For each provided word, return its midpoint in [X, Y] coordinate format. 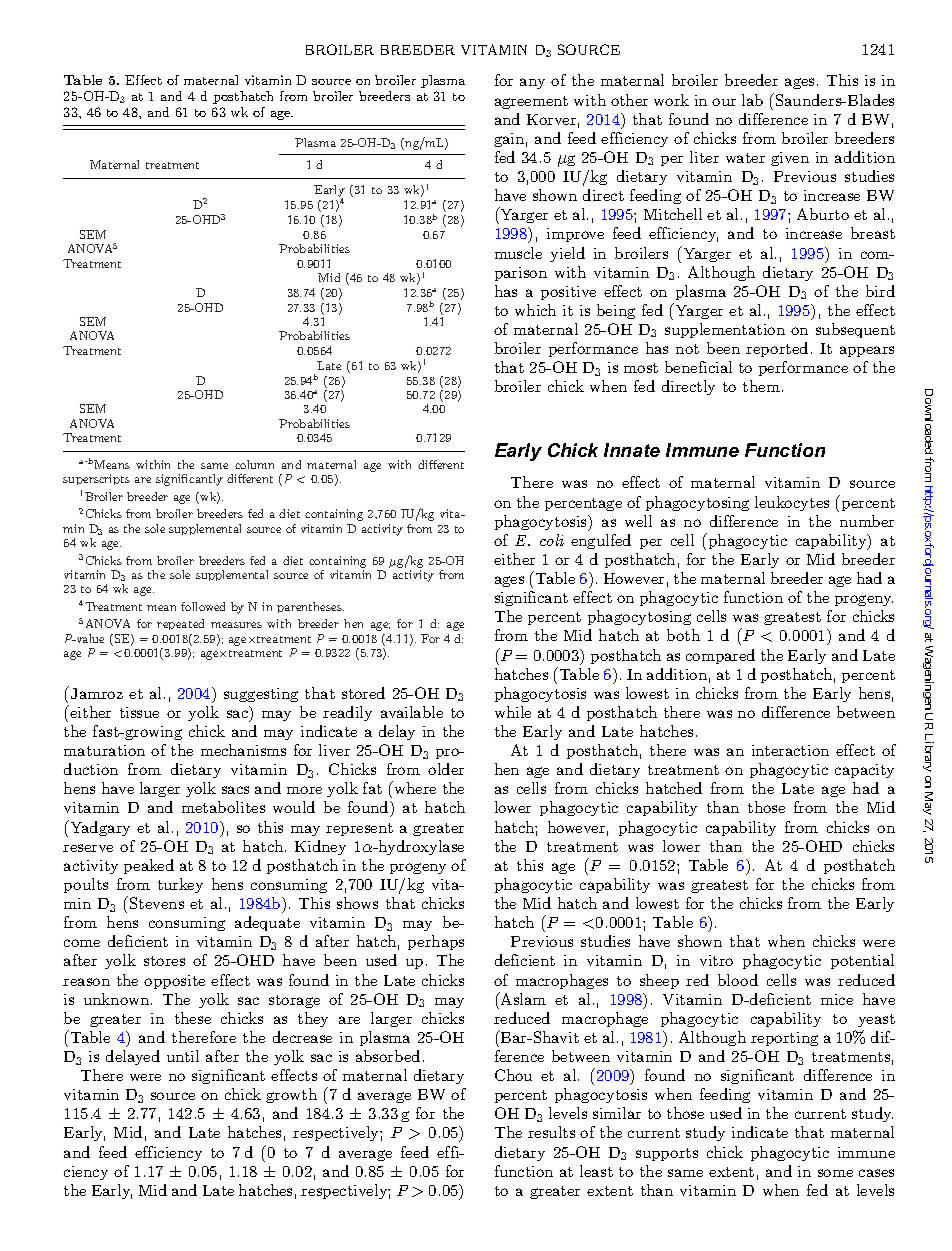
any [532, 83]
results [551, 1132]
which [535, 310]
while [513, 712]
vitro [716, 960]
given [790, 159]
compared [720, 656]
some [835, 1173]
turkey [180, 885]
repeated [180, 624]
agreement [531, 102]
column [254, 464]
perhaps [436, 942]
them [761, 386]
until [183, 1056]
